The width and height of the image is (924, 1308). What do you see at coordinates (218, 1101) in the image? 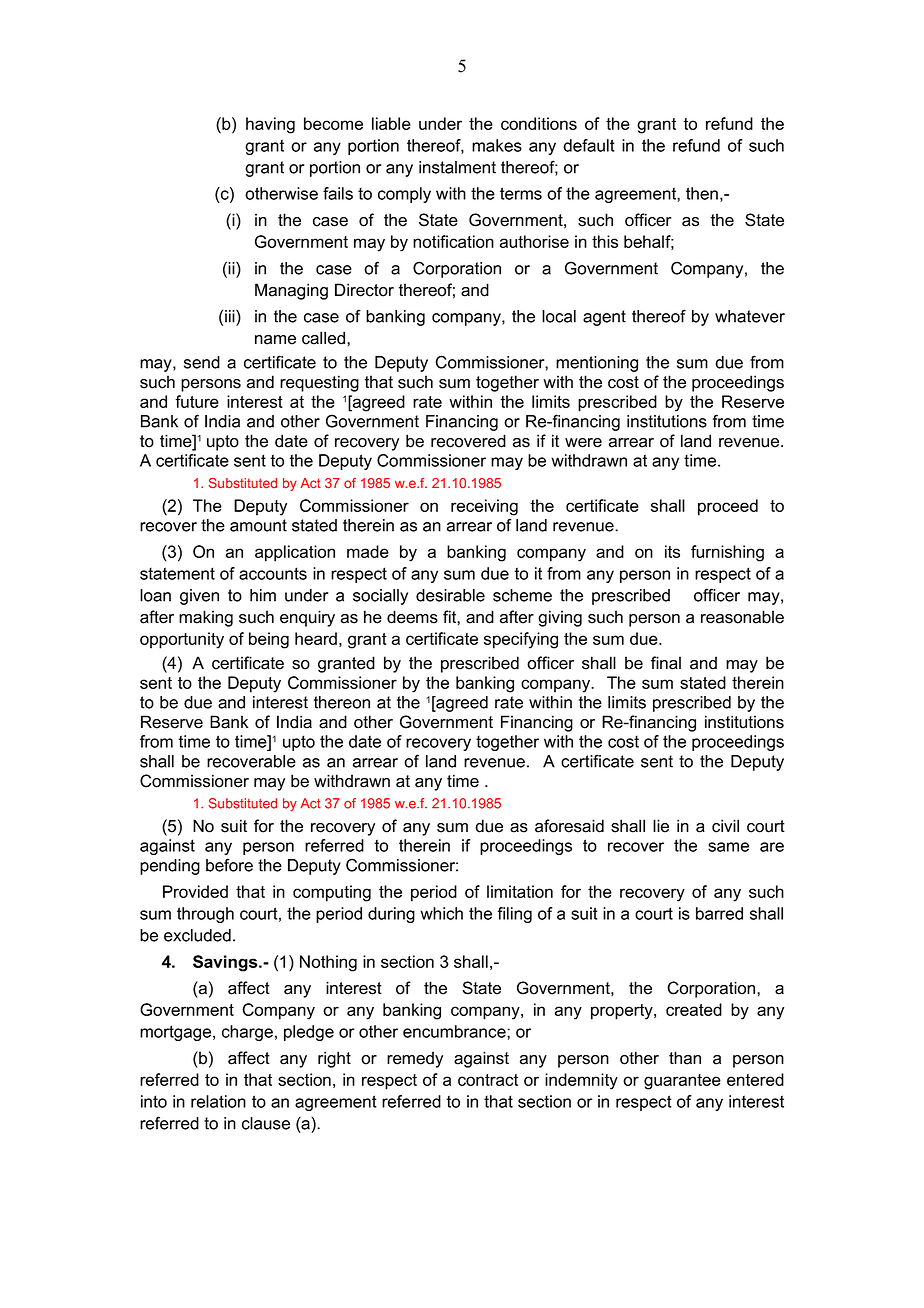
I see `relation` at bounding box center [218, 1101].
